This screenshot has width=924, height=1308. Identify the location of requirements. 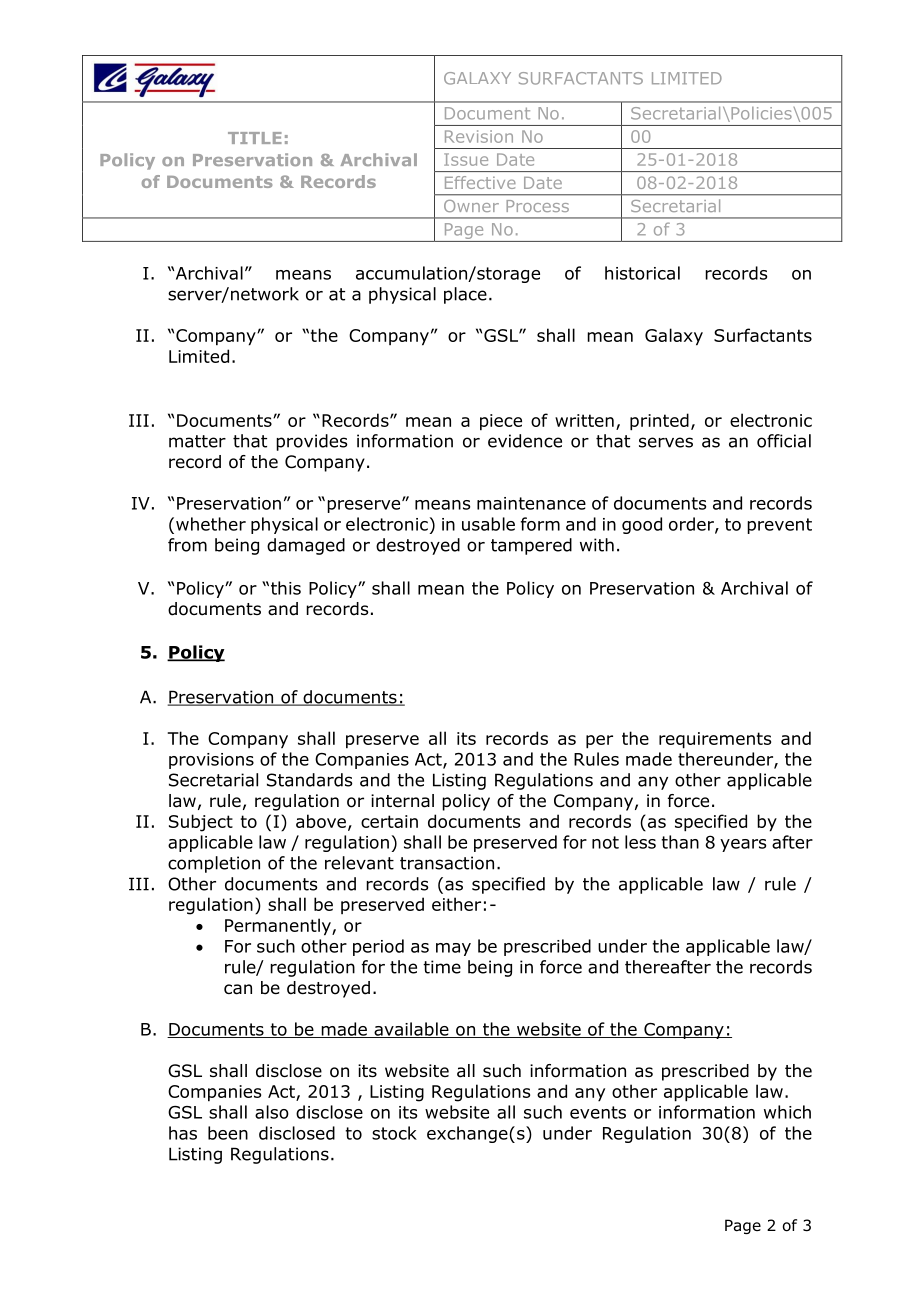
(715, 740).
